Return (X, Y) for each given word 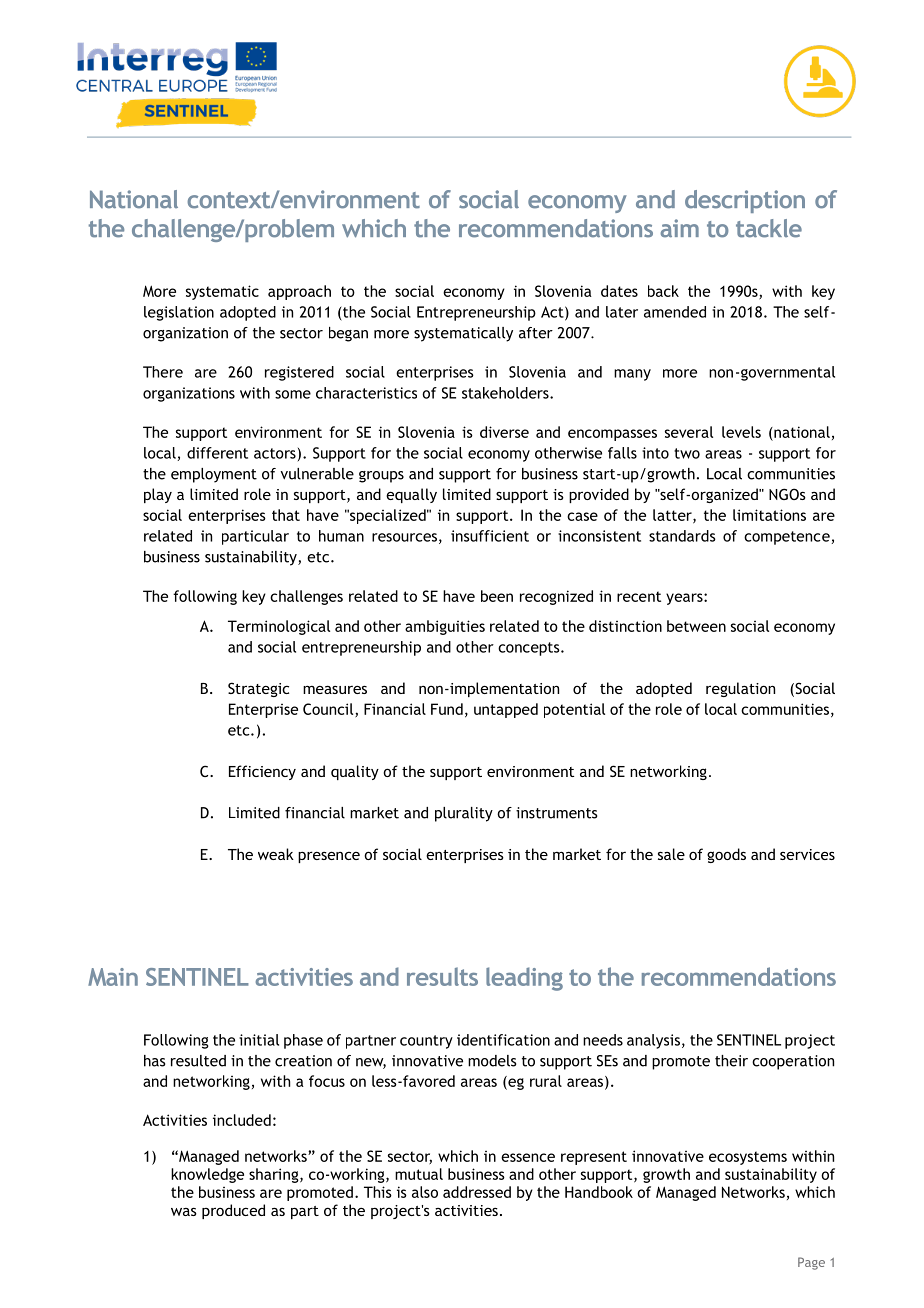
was (184, 1211)
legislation (179, 313)
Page (811, 1263)
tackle (769, 228)
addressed (477, 1192)
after (536, 333)
